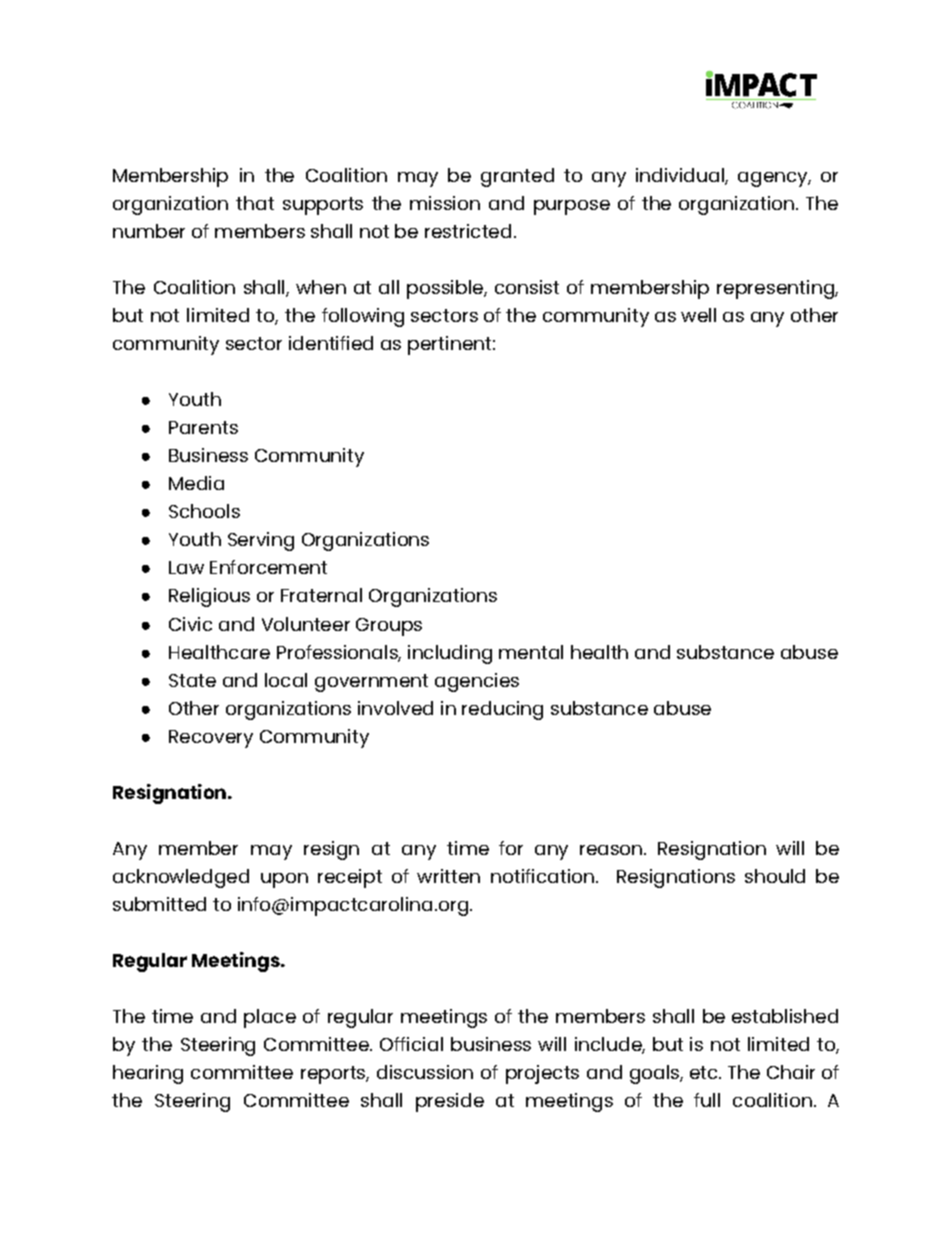 The width and height of the page is (952, 1233). Describe the element at coordinates (775, 876) in the page. I see `should` at that location.
